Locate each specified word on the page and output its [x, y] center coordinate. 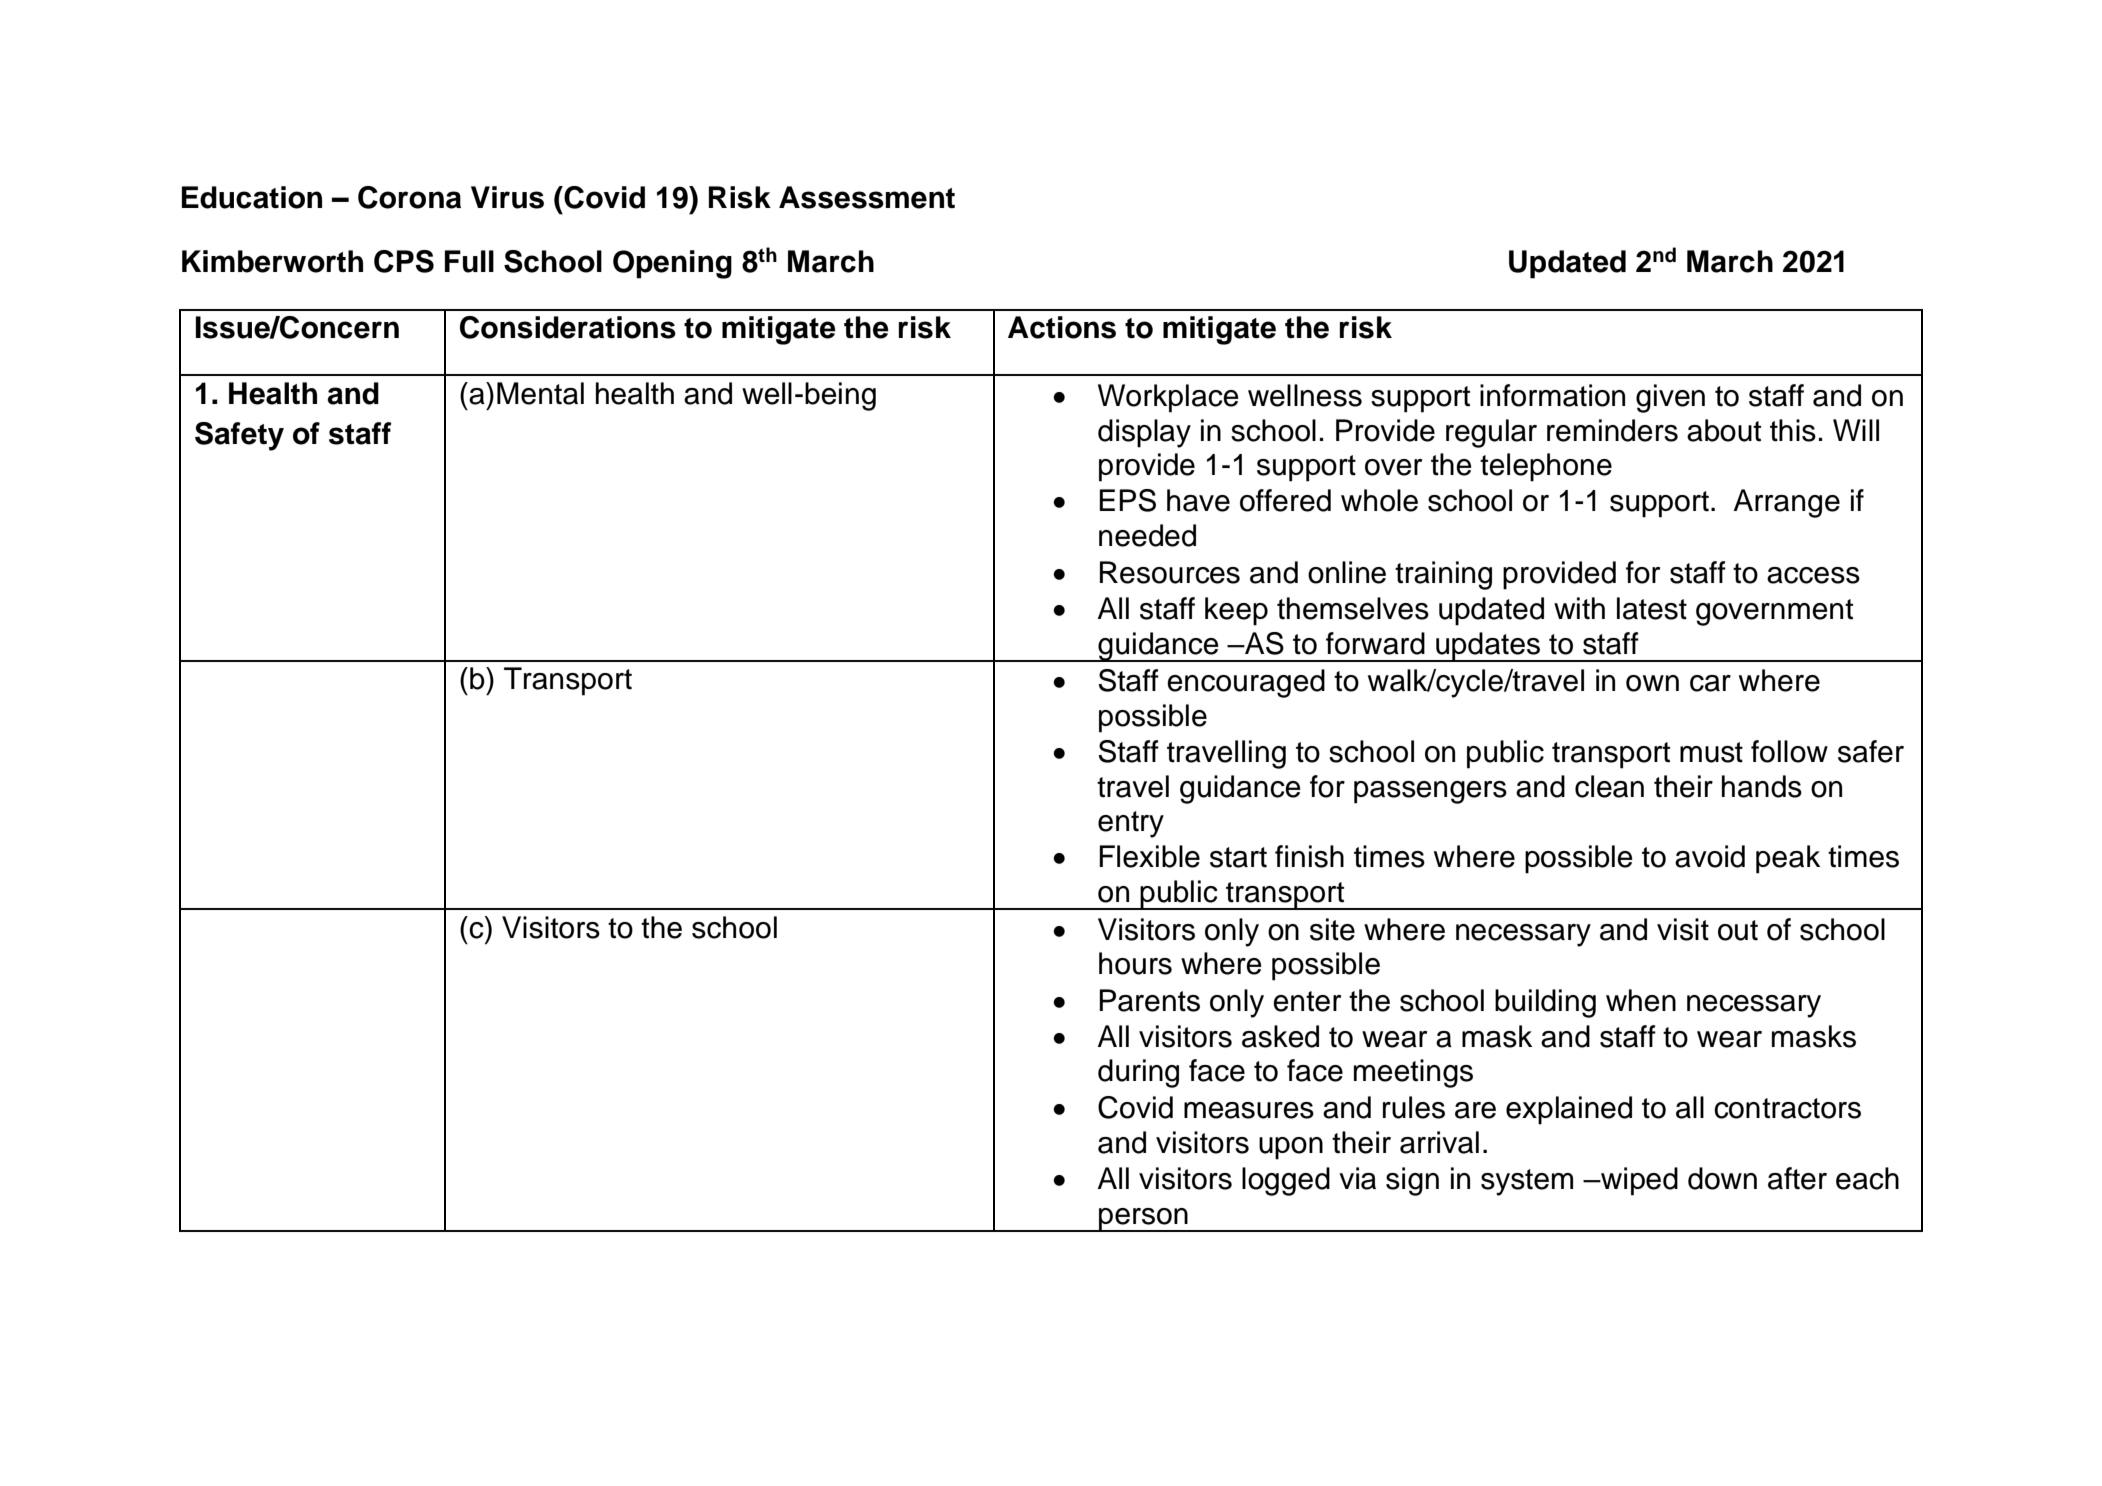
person [1143, 1220]
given [1670, 398]
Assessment [867, 197]
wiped [1638, 1181]
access [1813, 575]
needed [1147, 535]
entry [1131, 824]
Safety [239, 436]
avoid [1710, 856]
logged [1286, 1181]
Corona [409, 197]
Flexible [1149, 856]
